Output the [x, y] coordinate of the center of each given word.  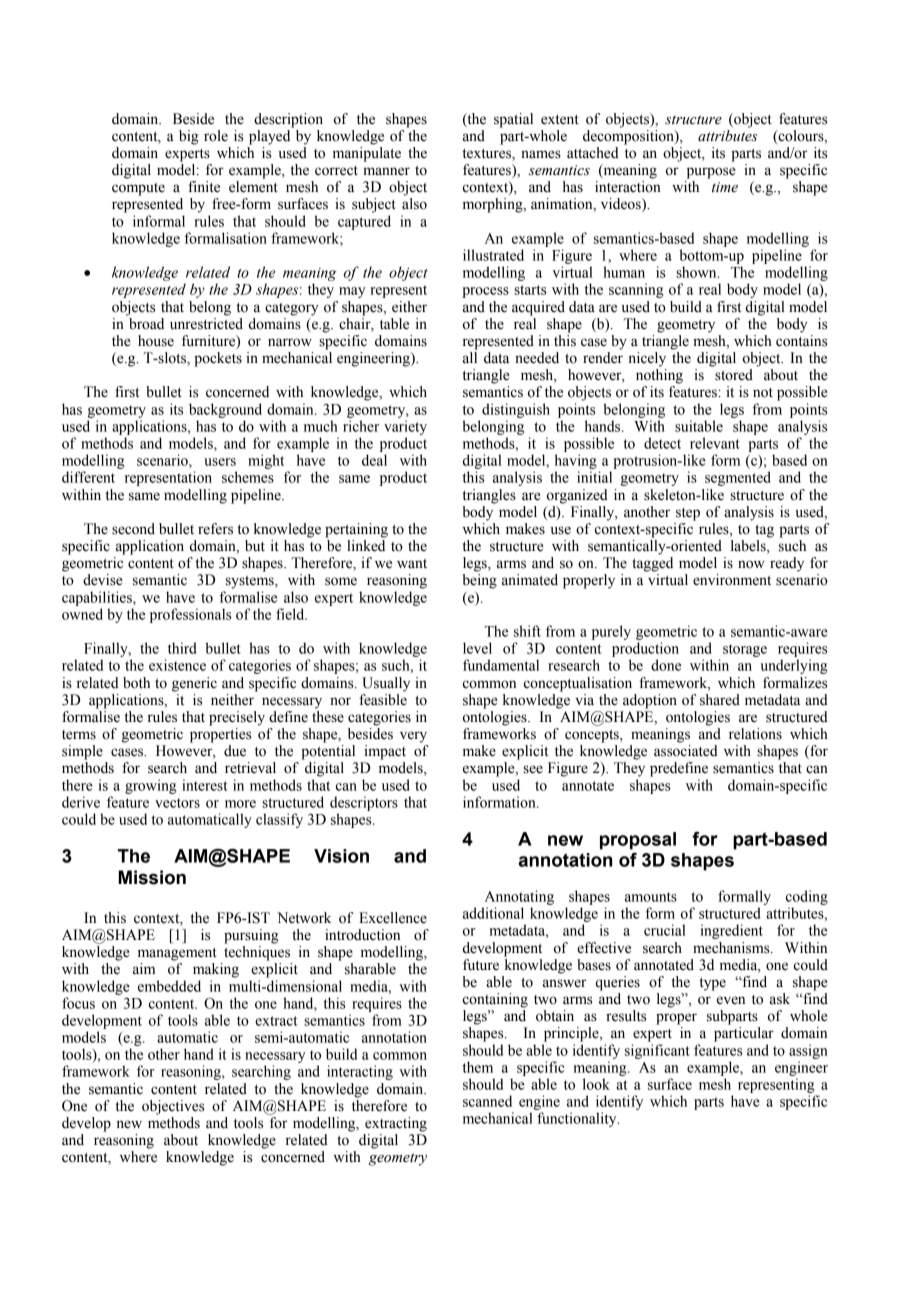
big [189, 137]
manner [386, 171]
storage [745, 650]
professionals [190, 615]
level [477, 648]
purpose [711, 173]
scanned [487, 1101]
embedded [169, 986]
